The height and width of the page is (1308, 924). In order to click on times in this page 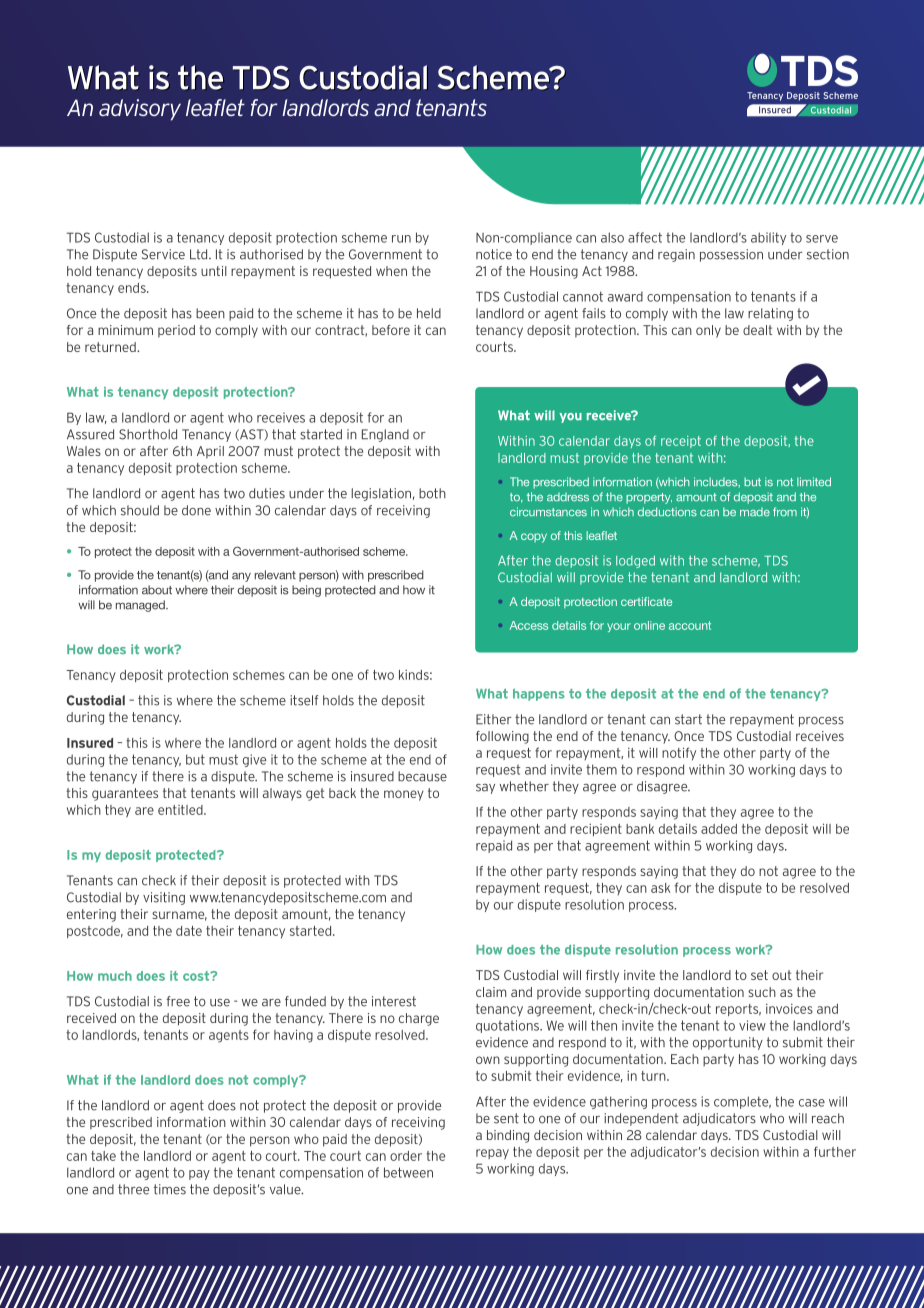, I will do `click(170, 1189)`.
